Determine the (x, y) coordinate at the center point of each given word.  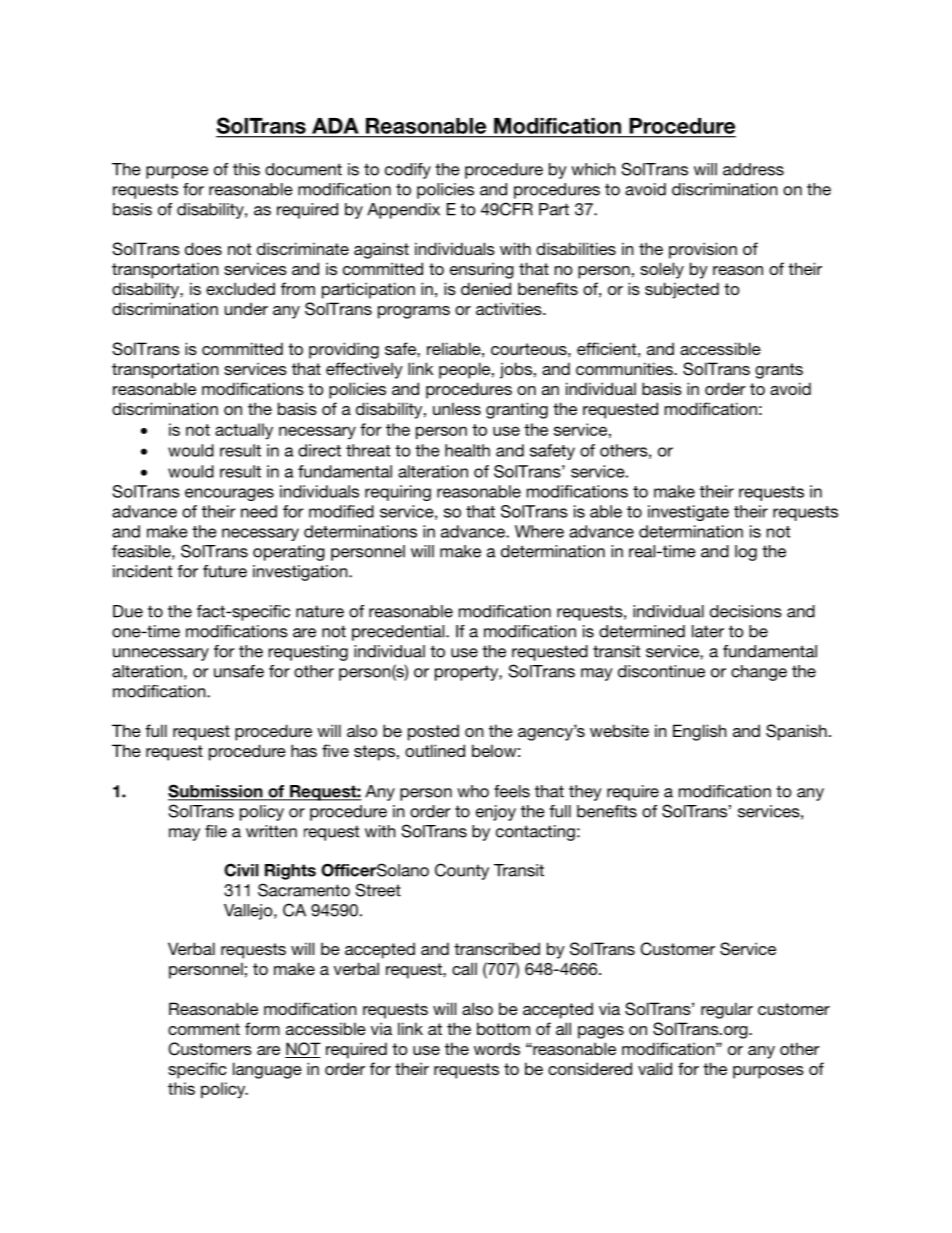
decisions (746, 611)
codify (408, 171)
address (753, 169)
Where (539, 531)
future (225, 571)
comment (204, 1029)
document (303, 169)
